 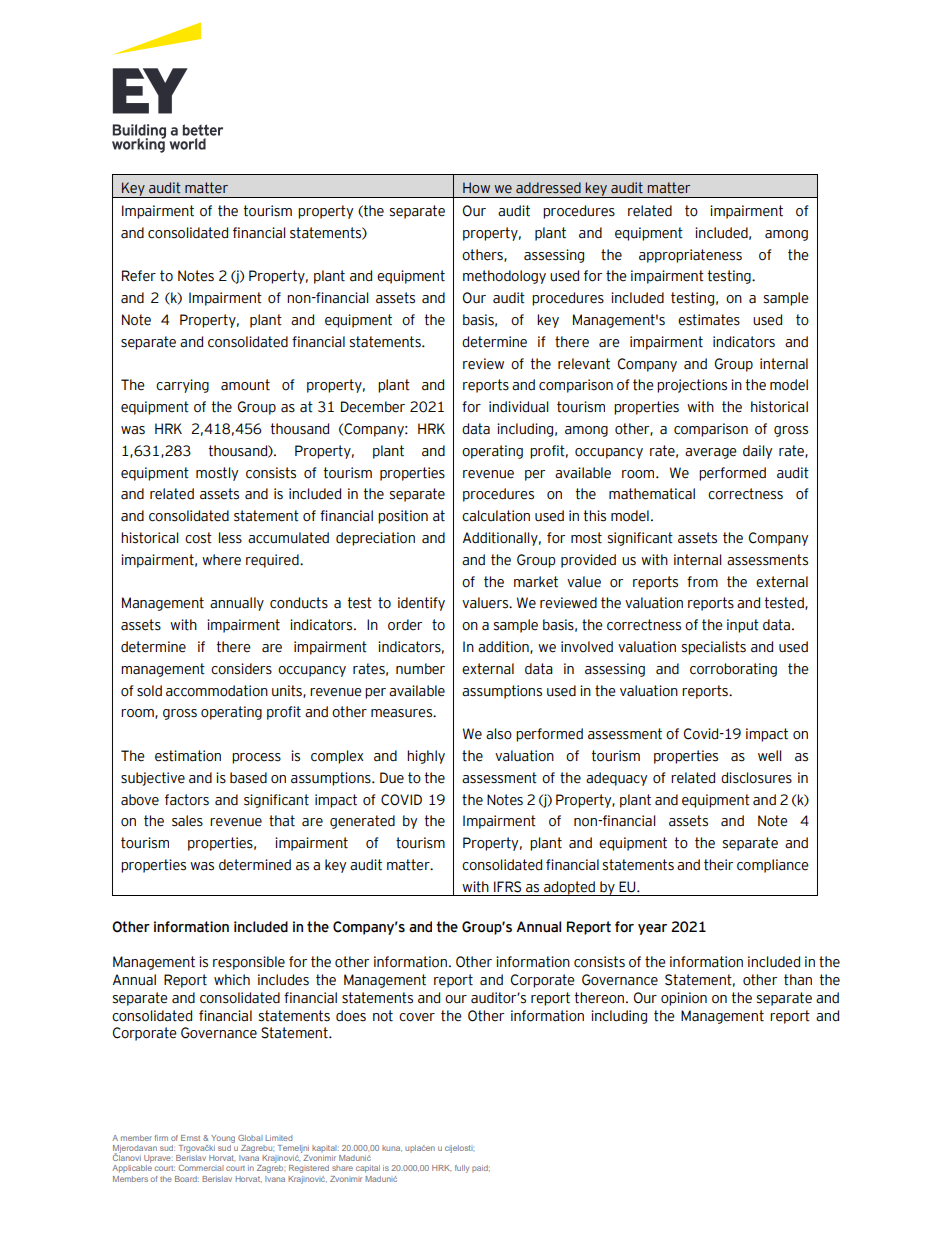 I want to click on corroborating, so click(x=733, y=670).
